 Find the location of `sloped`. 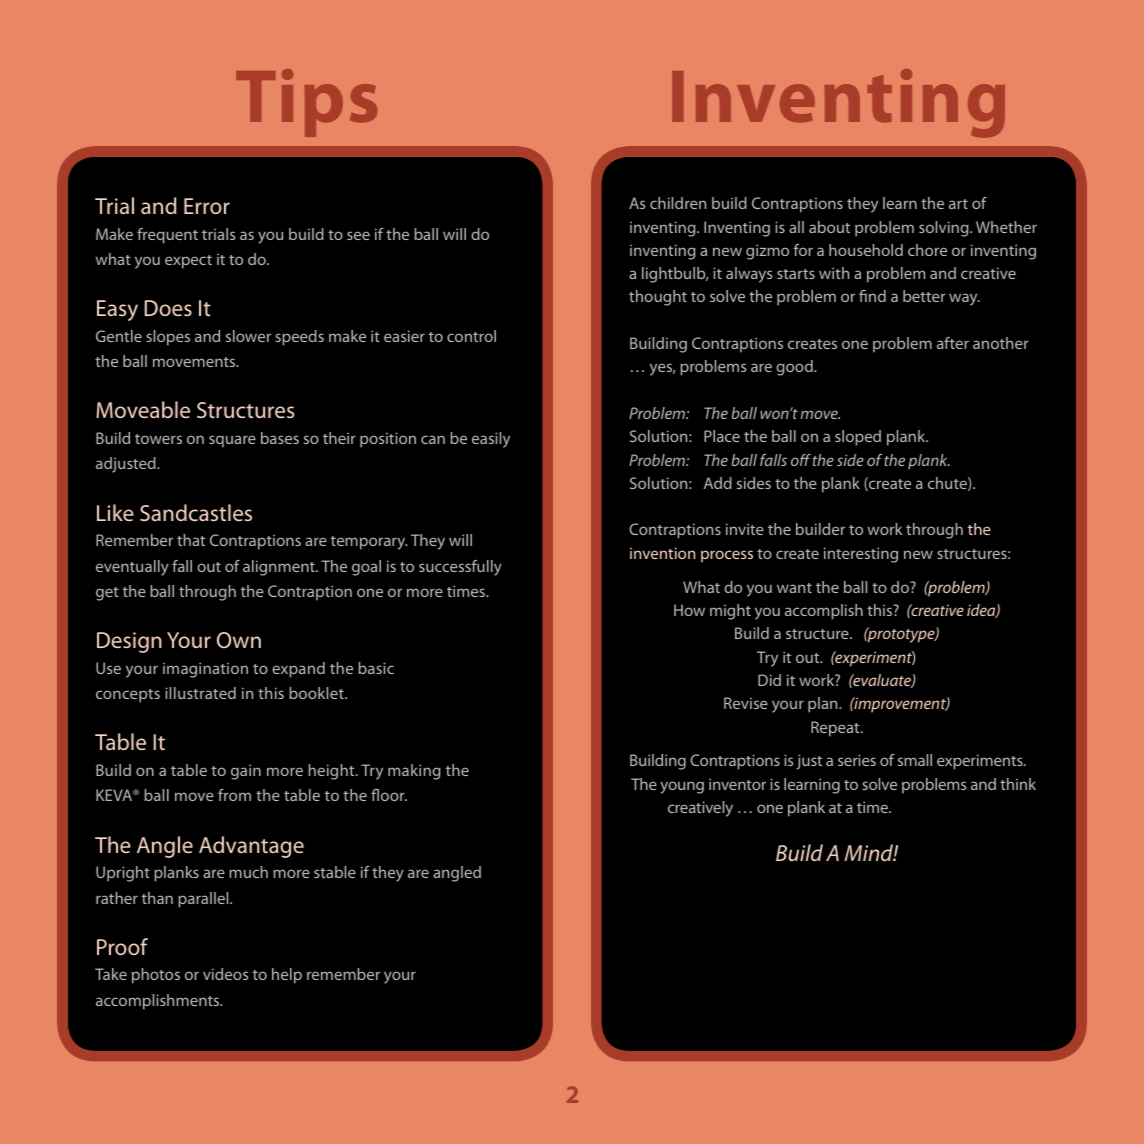

sloped is located at coordinates (858, 438).
